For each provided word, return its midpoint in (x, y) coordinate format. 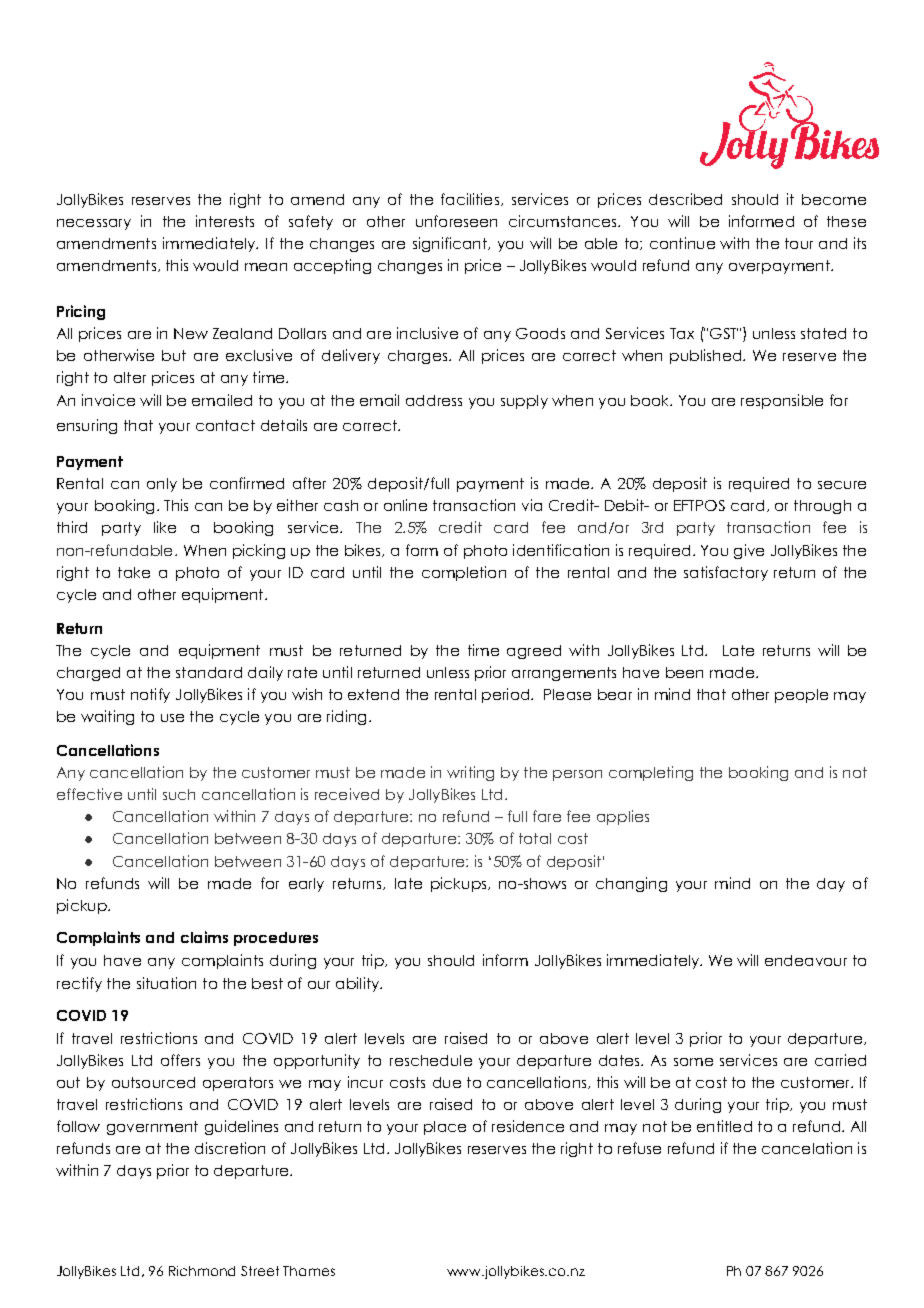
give (749, 551)
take (134, 572)
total (535, 838)
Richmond (202, 1271)
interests (225, 221)
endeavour (806, 960)
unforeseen (456, 221)
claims (204, 937)
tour (799, 243)
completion (464, 573)
